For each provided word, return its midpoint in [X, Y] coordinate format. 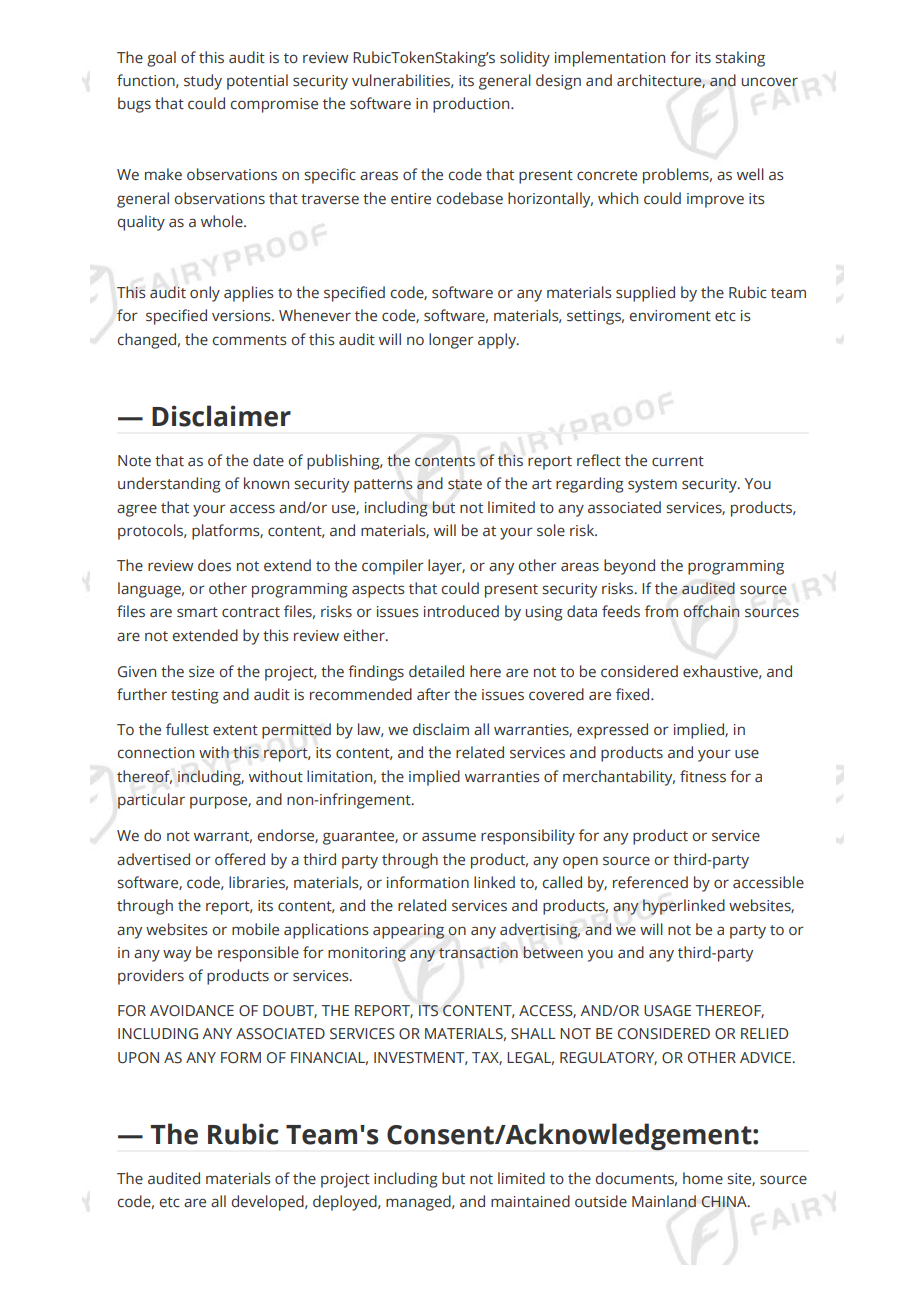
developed [269, 1203]
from [661, 611]
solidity [525, 59]
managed [419, 1203]
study [203, 82]
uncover [770, 82]
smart [197, 612]
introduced [461, 611]
